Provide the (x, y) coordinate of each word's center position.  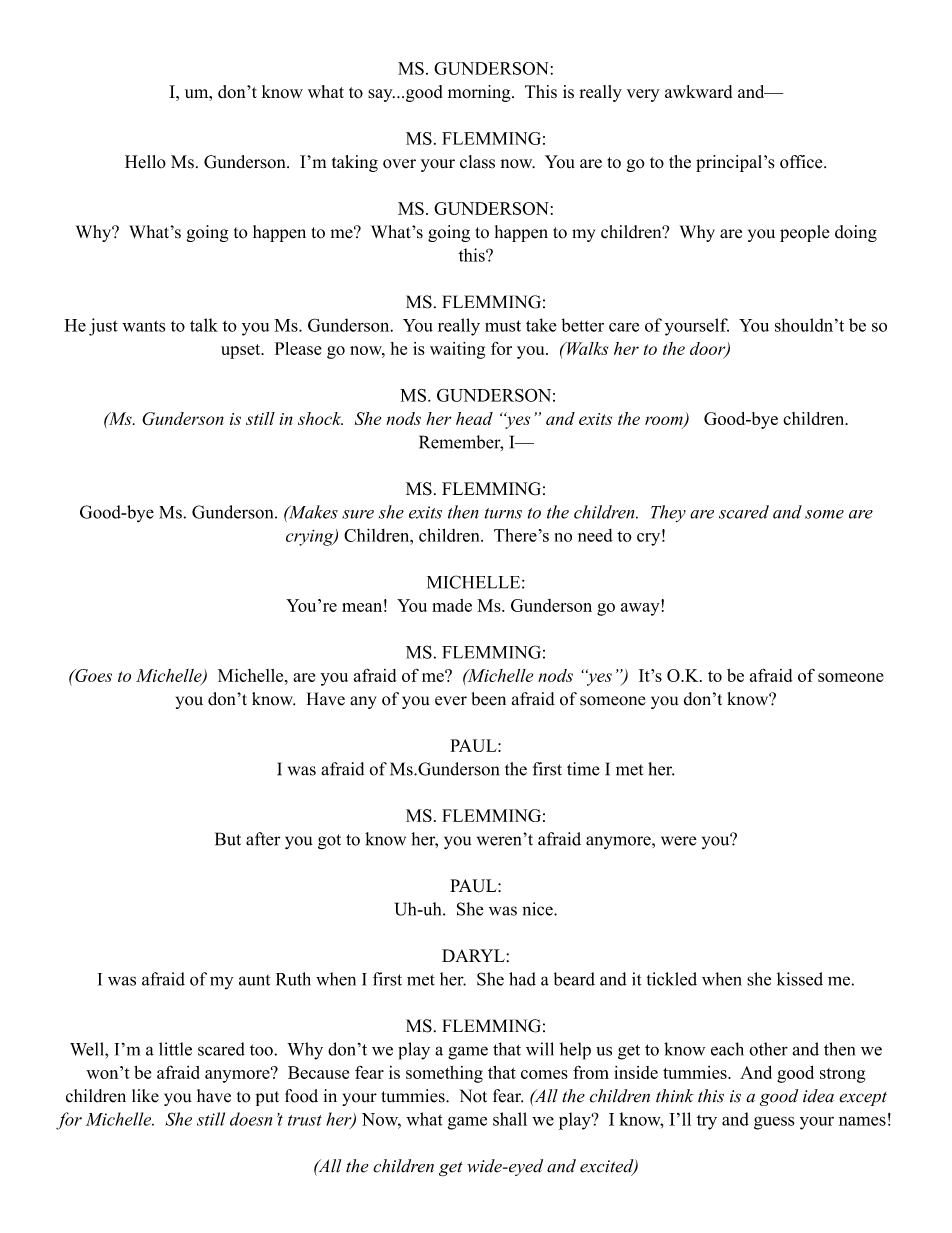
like (145, 1096)
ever (451, 701)
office (802, 162)
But (228, 839)
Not (473, 1096)
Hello (145, 162)
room (665, 422)
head (474, 418)
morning (480, 93)
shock (320, 418)
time (583, 769)
